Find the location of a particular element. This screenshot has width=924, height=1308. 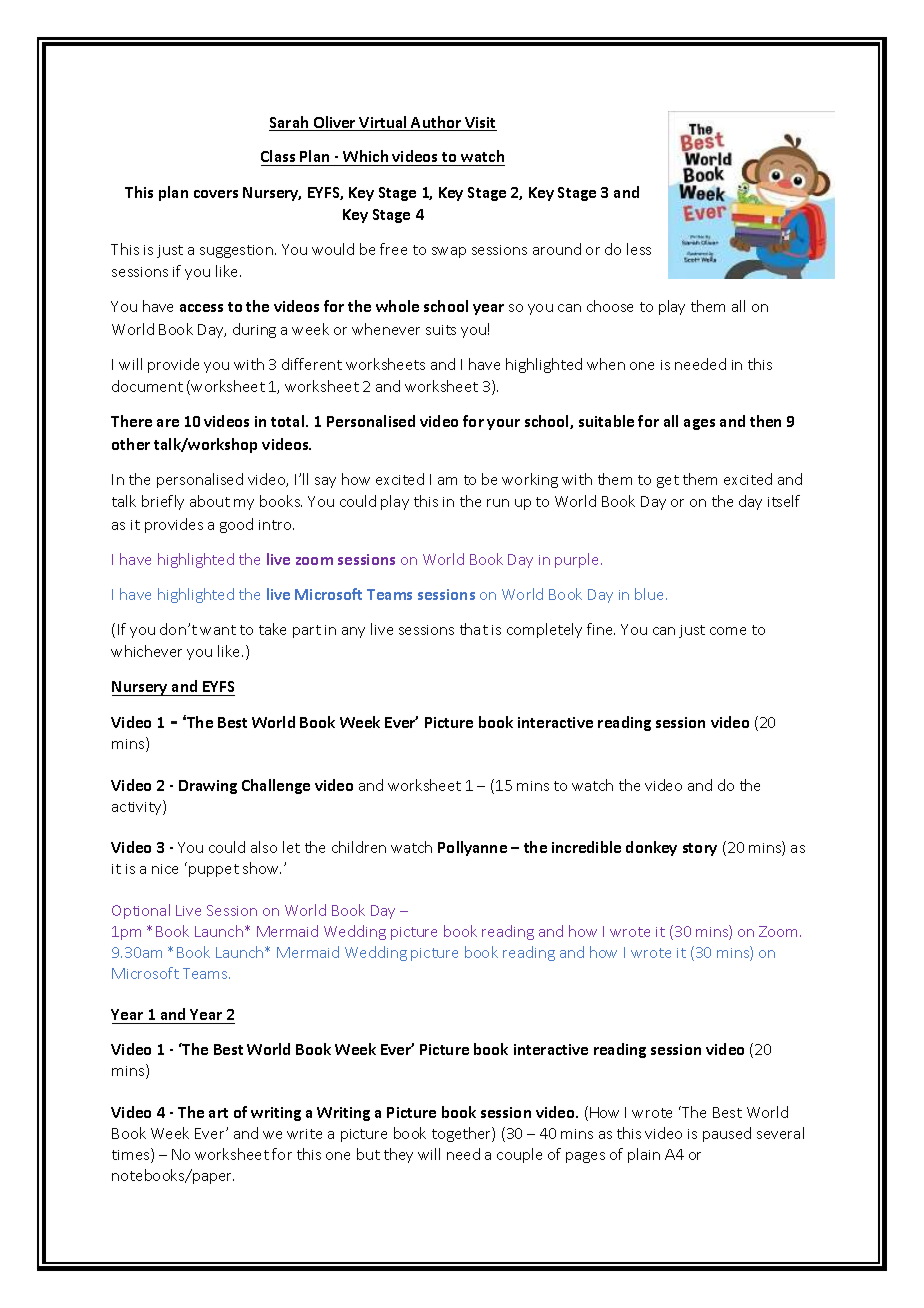

Author is located at coordinates (437, 123).
